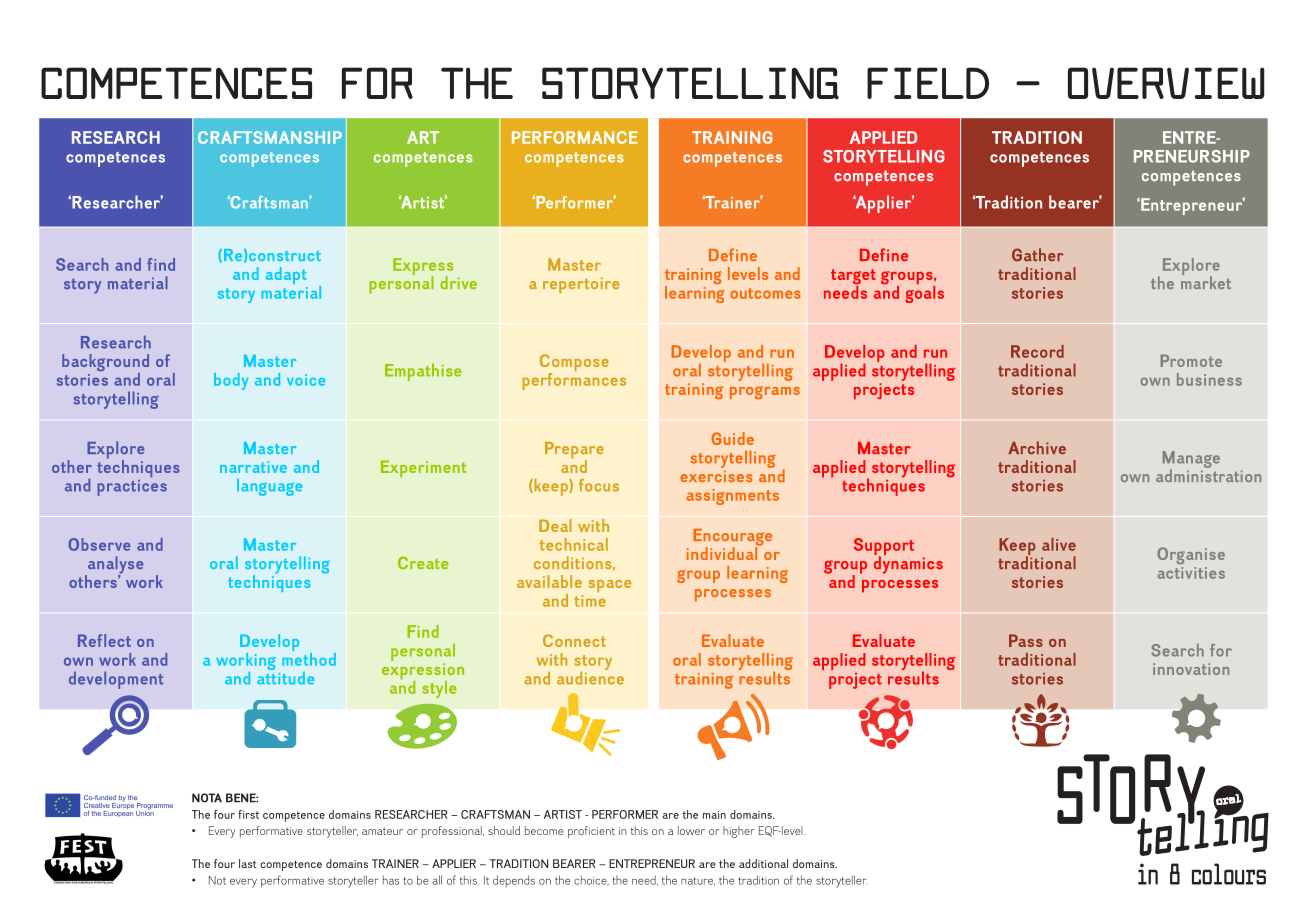  I want to click on Gather, so click(1037, 254).
